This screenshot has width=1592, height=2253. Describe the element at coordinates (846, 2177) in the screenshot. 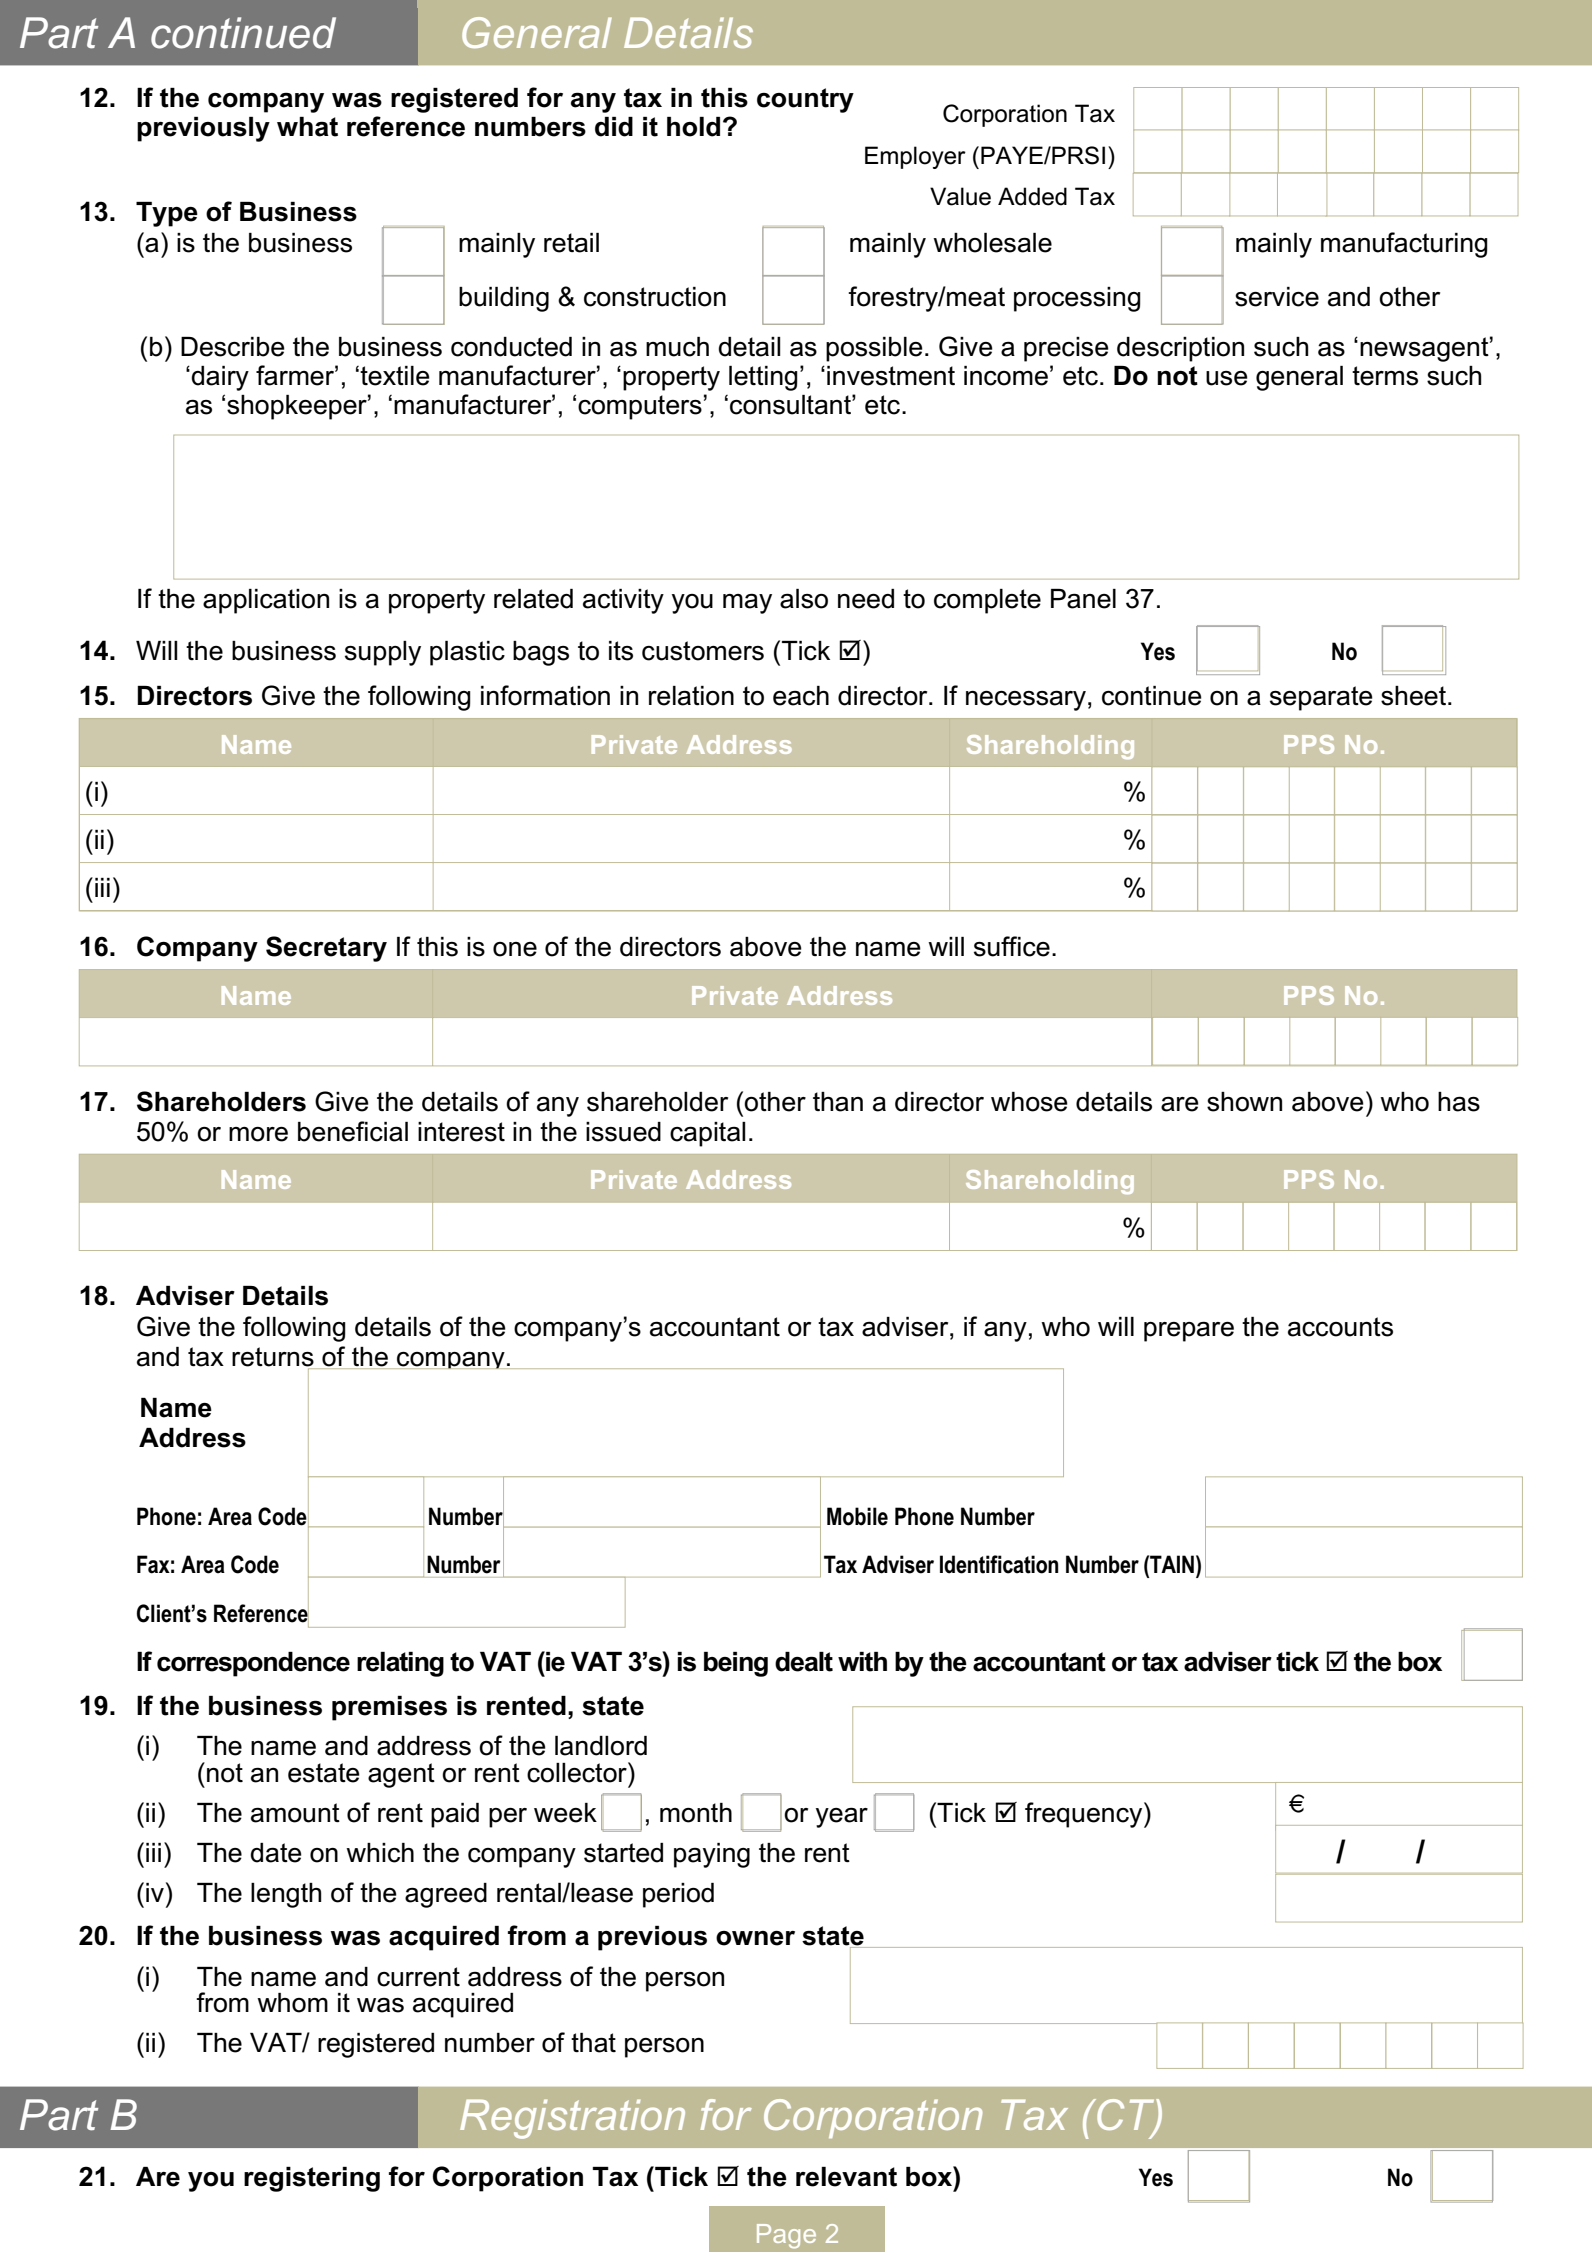

I see `relevant` at that location.
